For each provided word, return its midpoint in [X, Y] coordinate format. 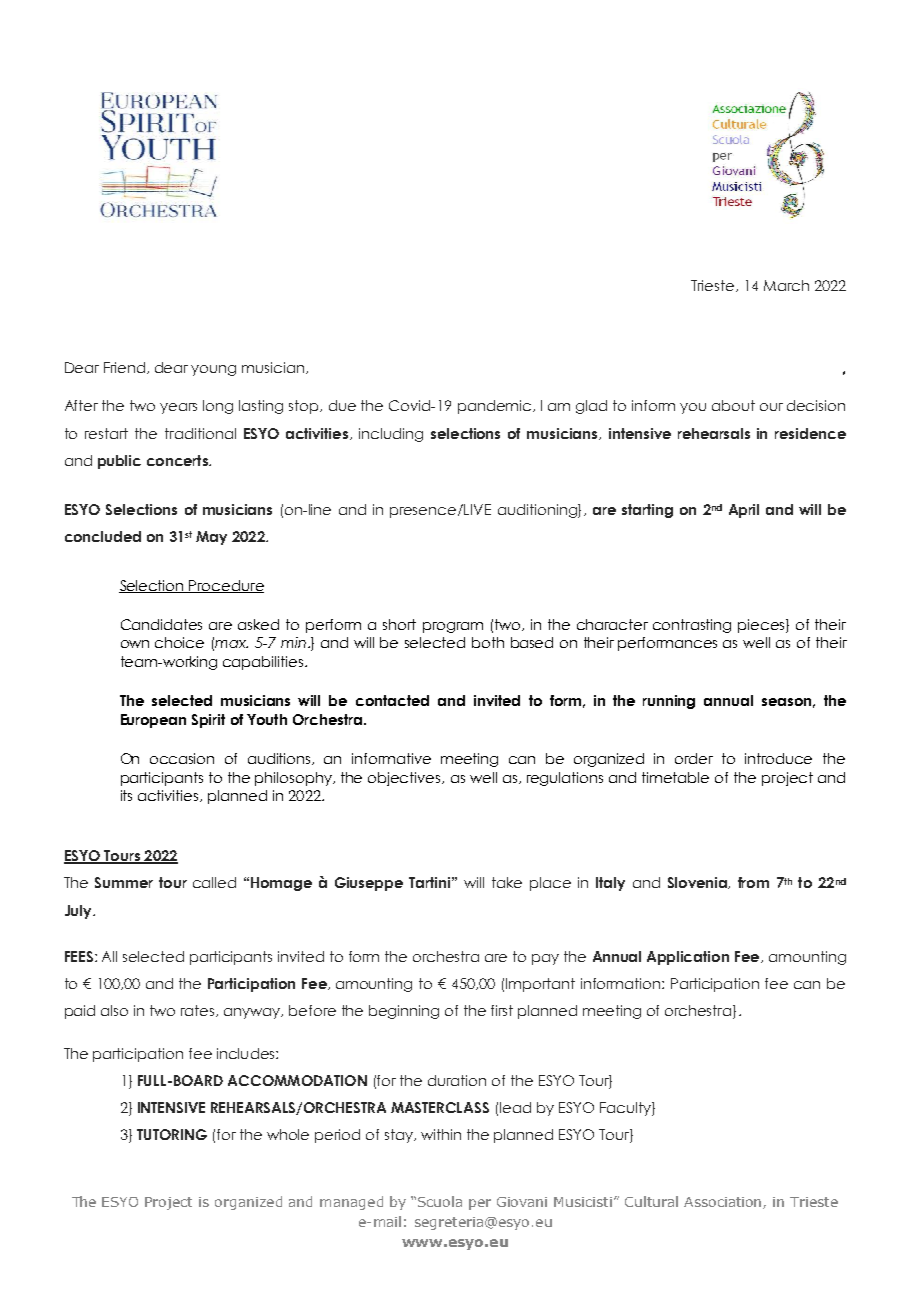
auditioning [538, 511]
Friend [124, 367]
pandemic [494, 407]
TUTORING [172, 1134]
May [211, 538]
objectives [405, 779]
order [694, 758]
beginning [404, 1012]
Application [688, 958]
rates [199, 1011]
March [786, 285]
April [744, 511]
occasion [182, 758]
